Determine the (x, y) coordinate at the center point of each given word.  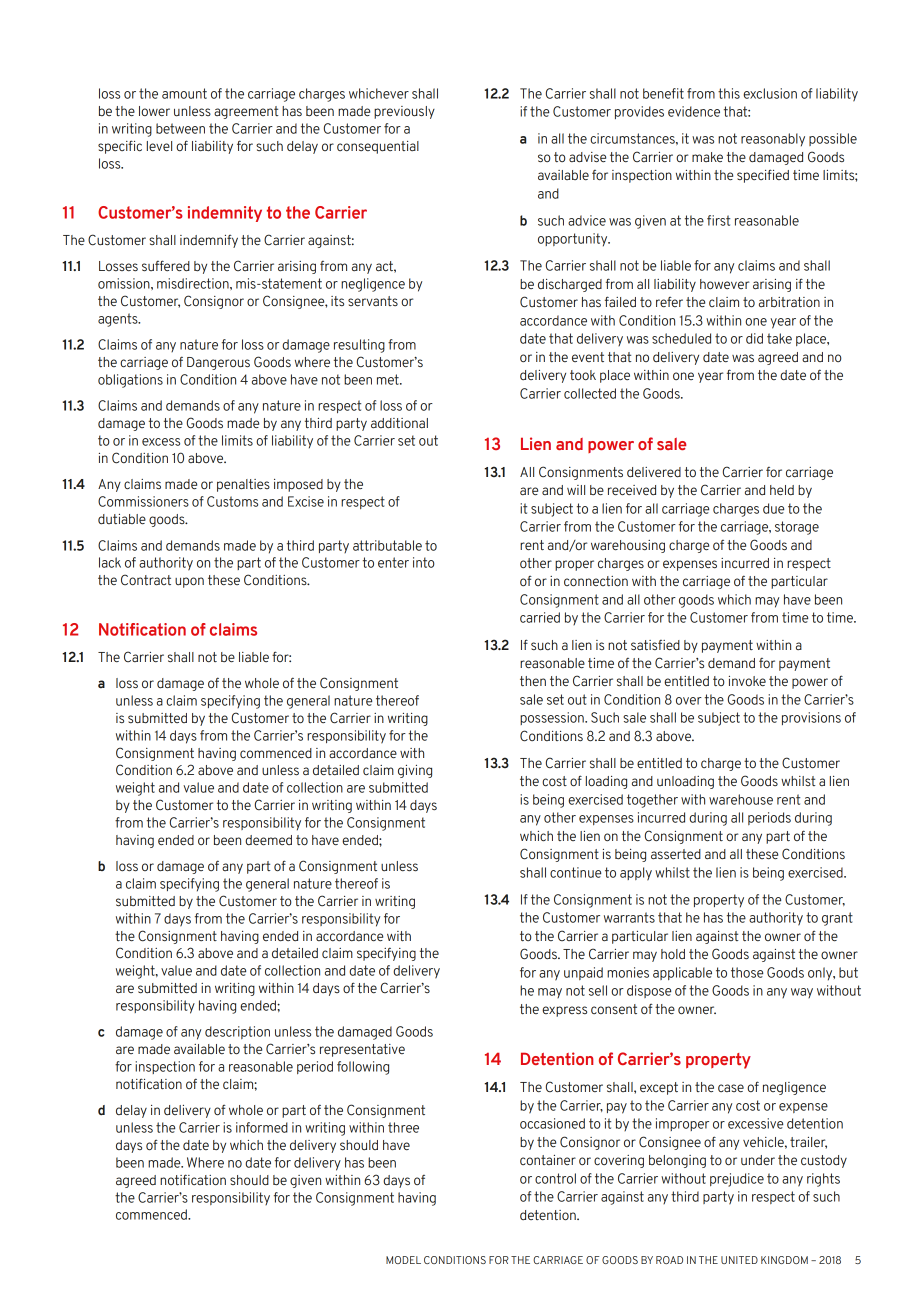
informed (262, 1127)
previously (404, 112)
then (533, 681)
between (180, 128)
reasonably (773, 140)
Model (403, 1260)
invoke (747, 681)
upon (189, 582)
